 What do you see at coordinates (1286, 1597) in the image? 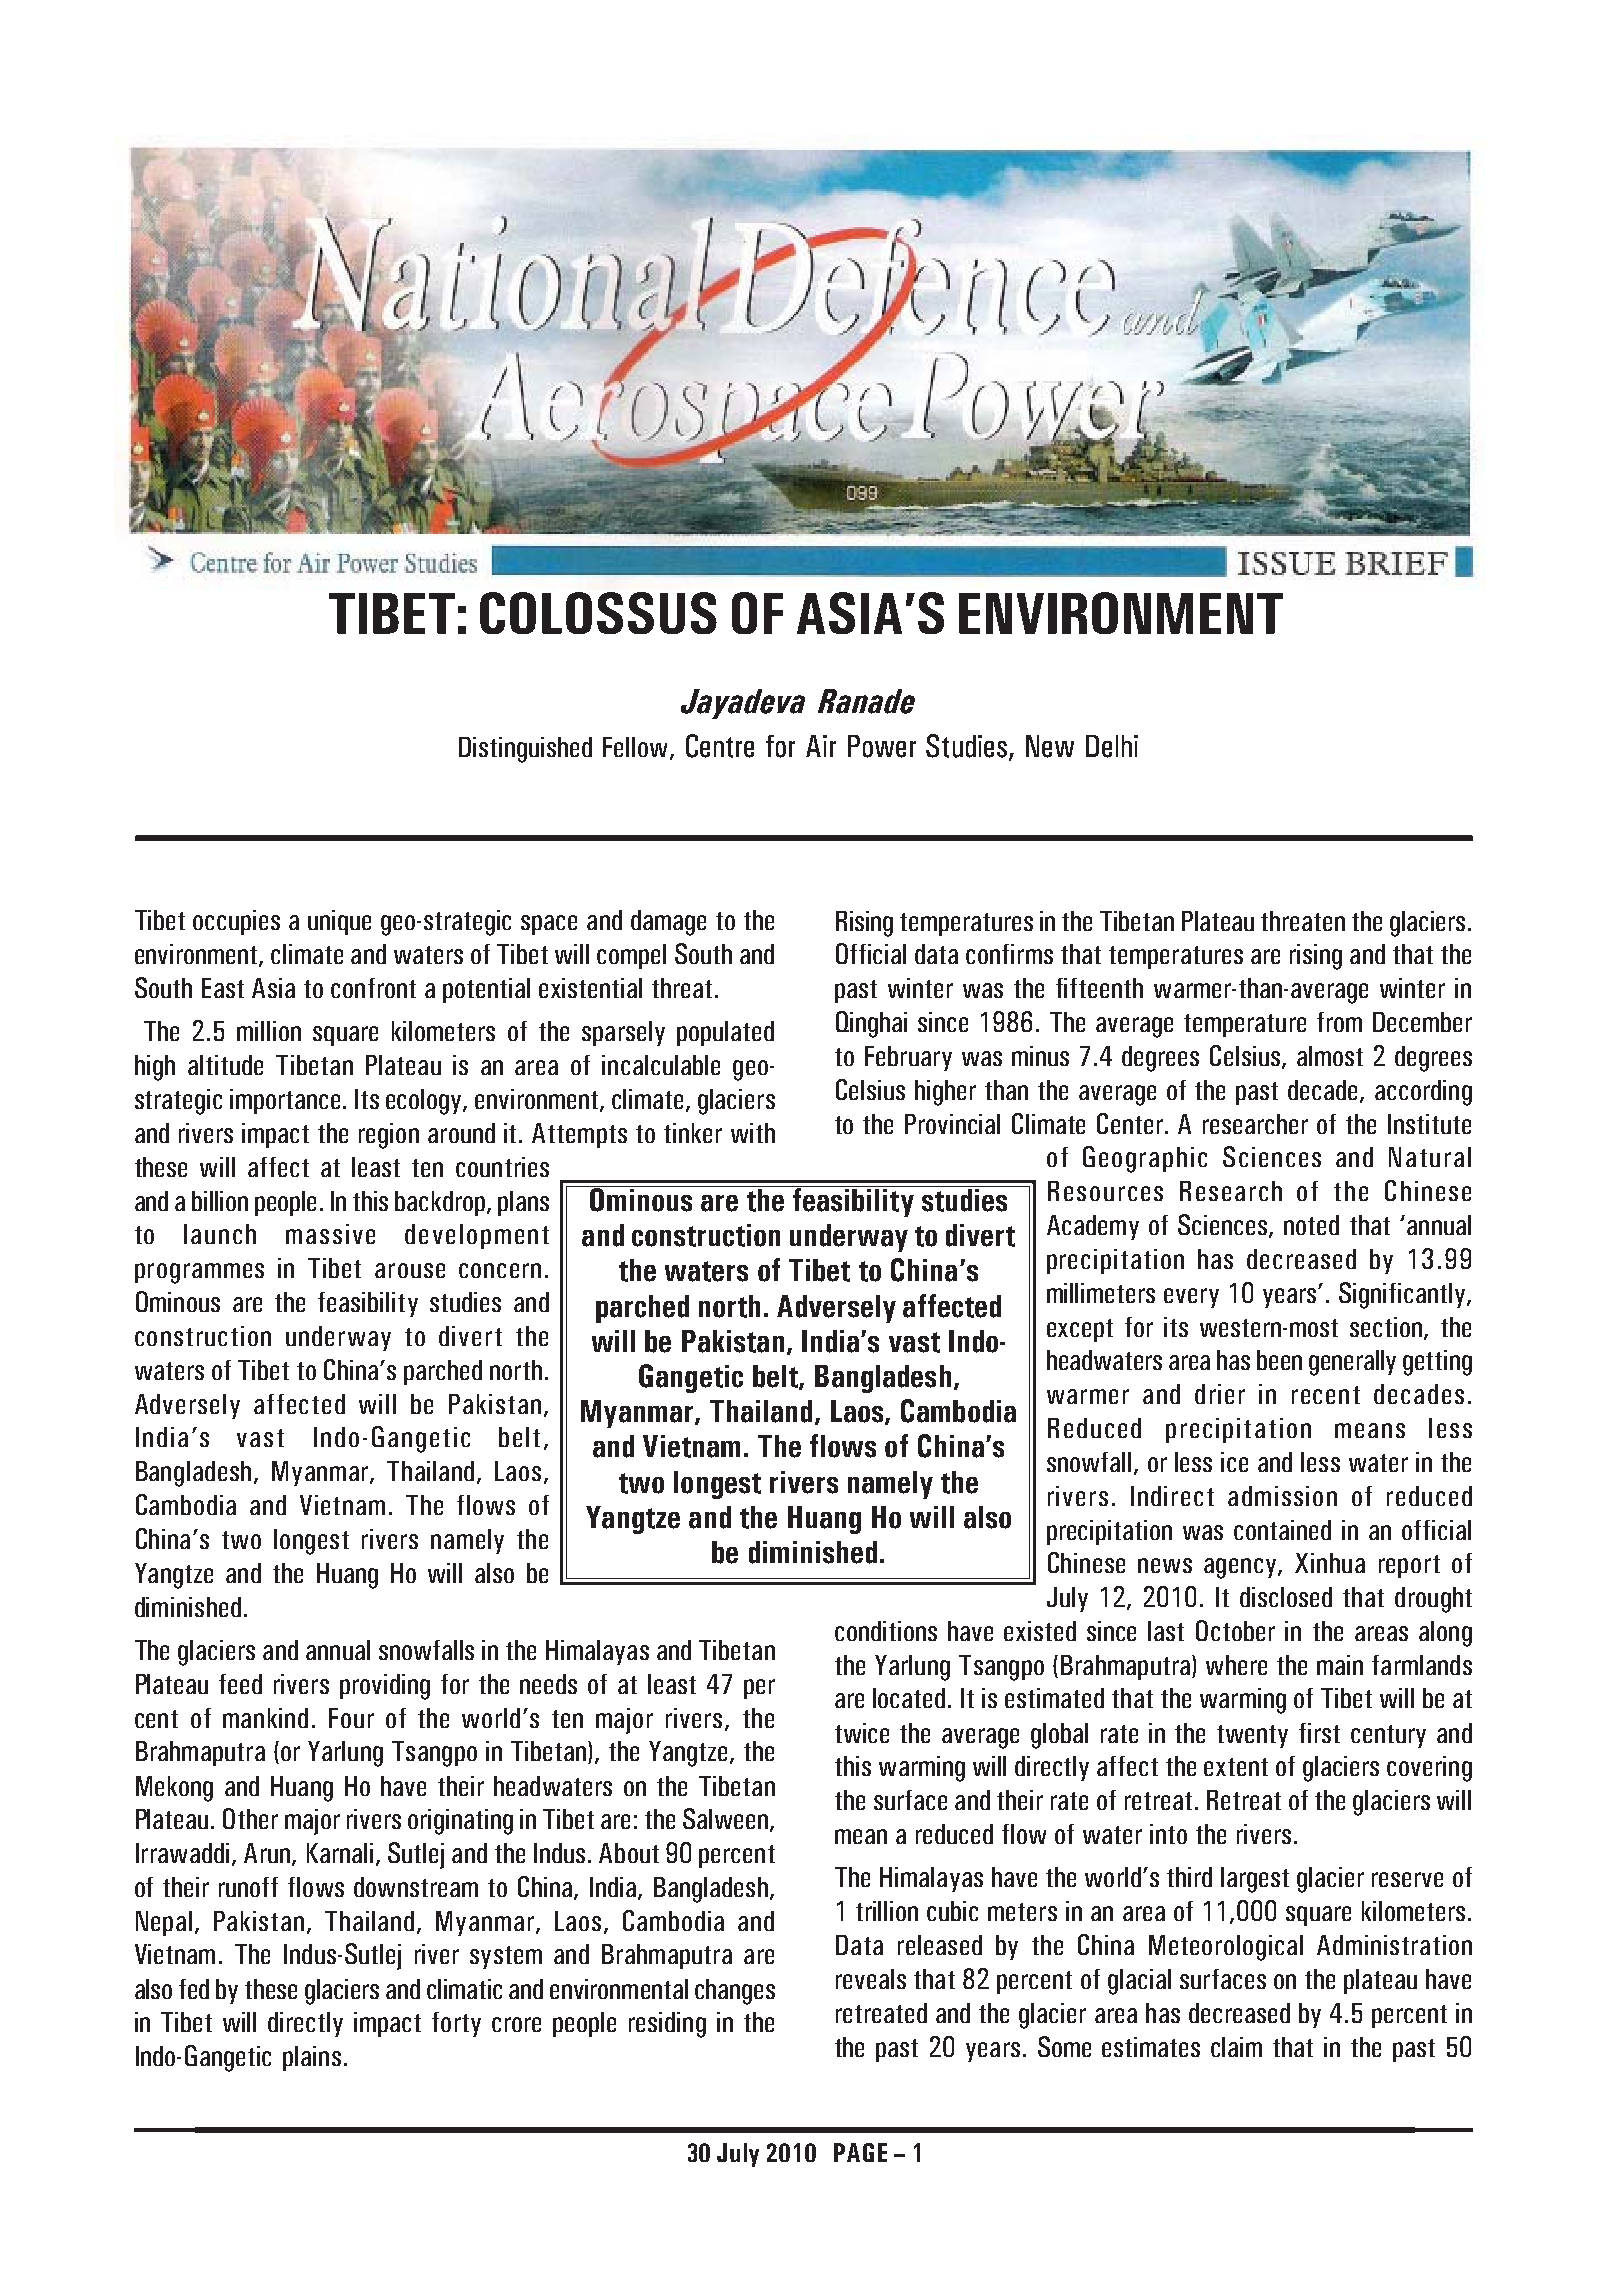
I see `disclosed` at bounding box center [1286, 1597].
